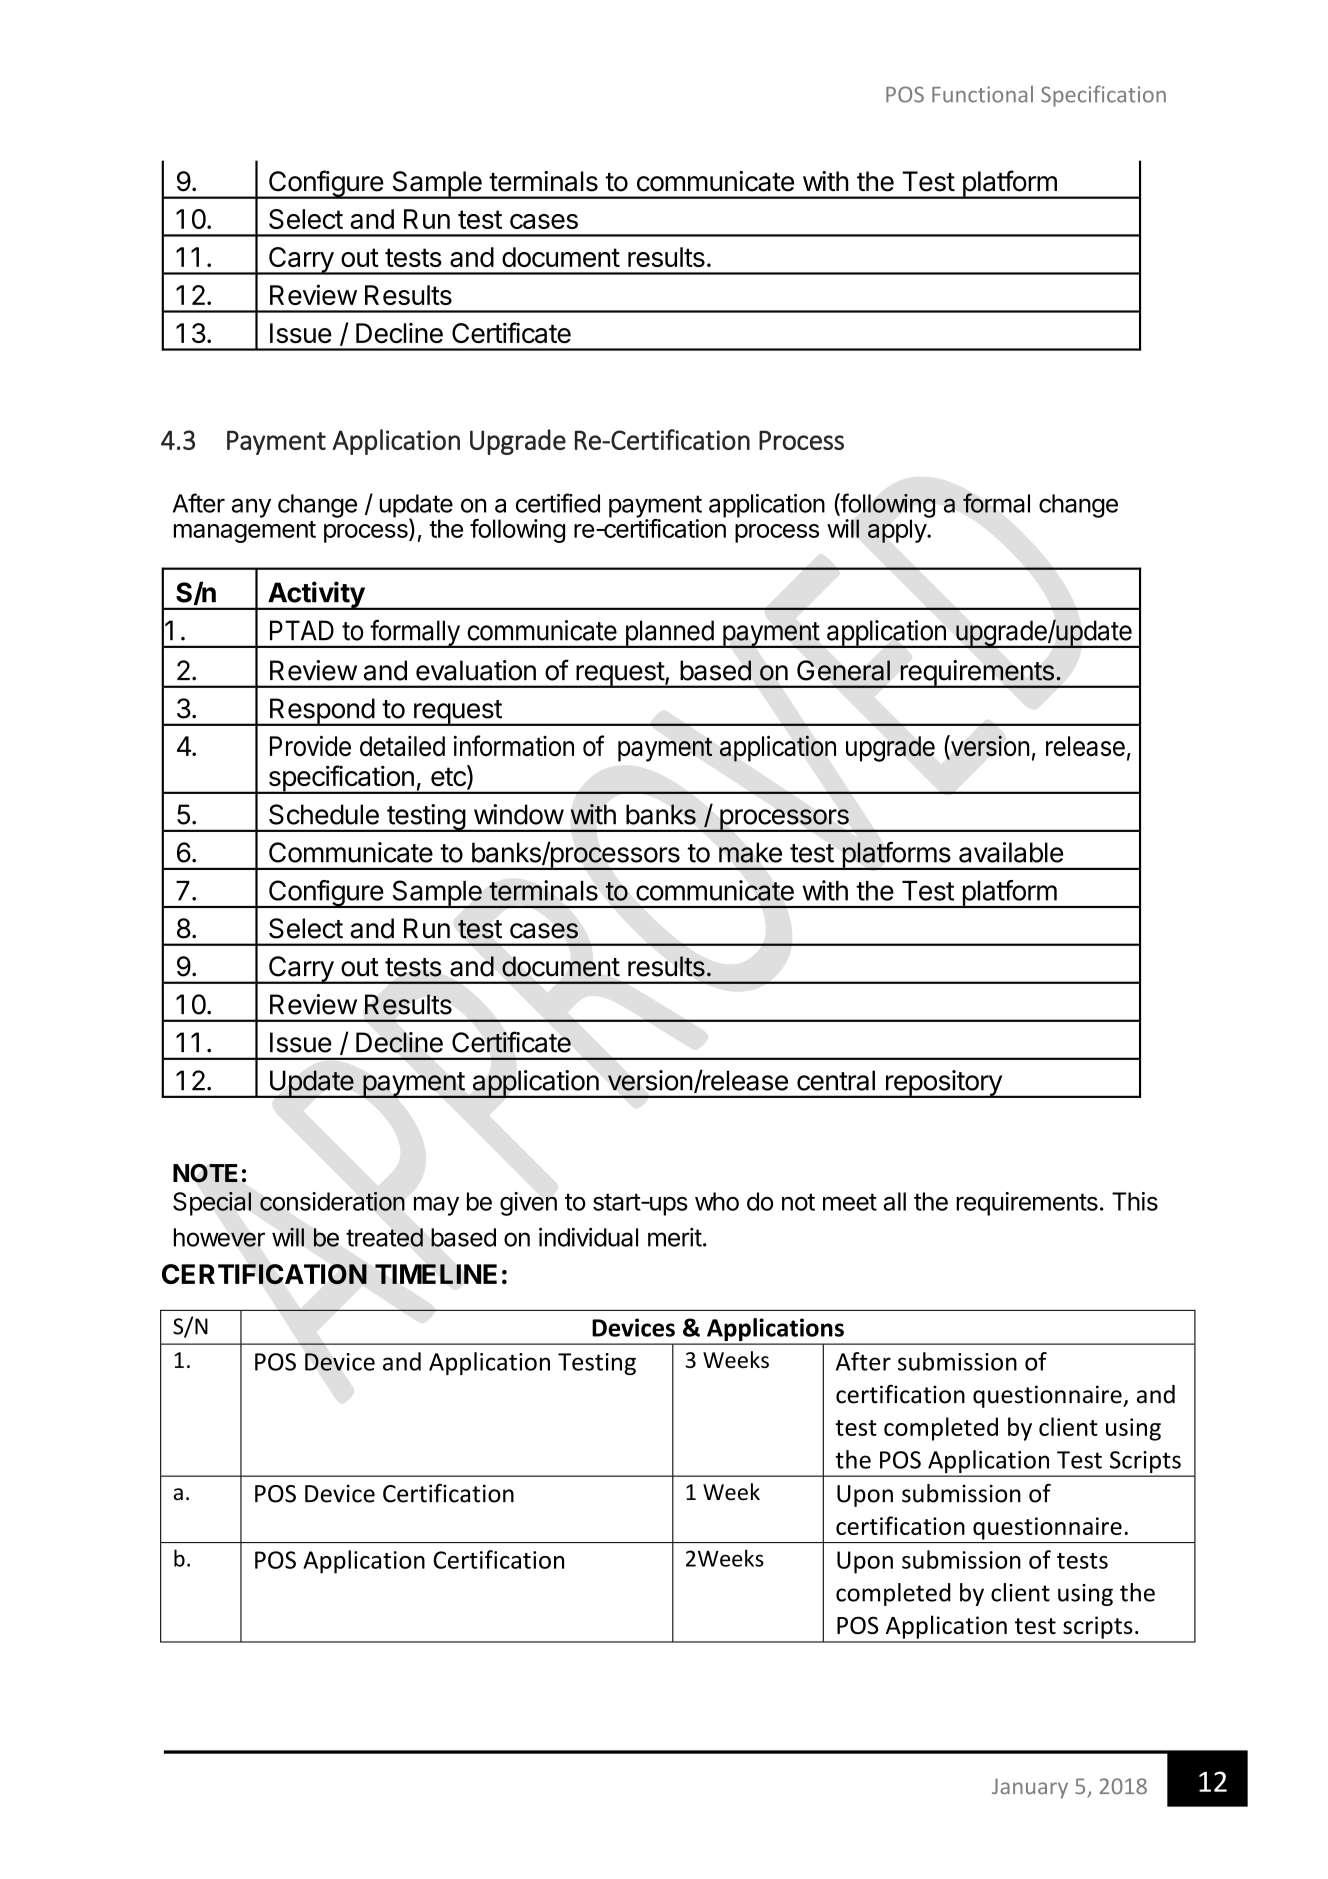 This page has width=1328, height=1879. What do you see at coordinates (850, 1202) in the page?
I see `meet` at bounding box center [850, 1202].
